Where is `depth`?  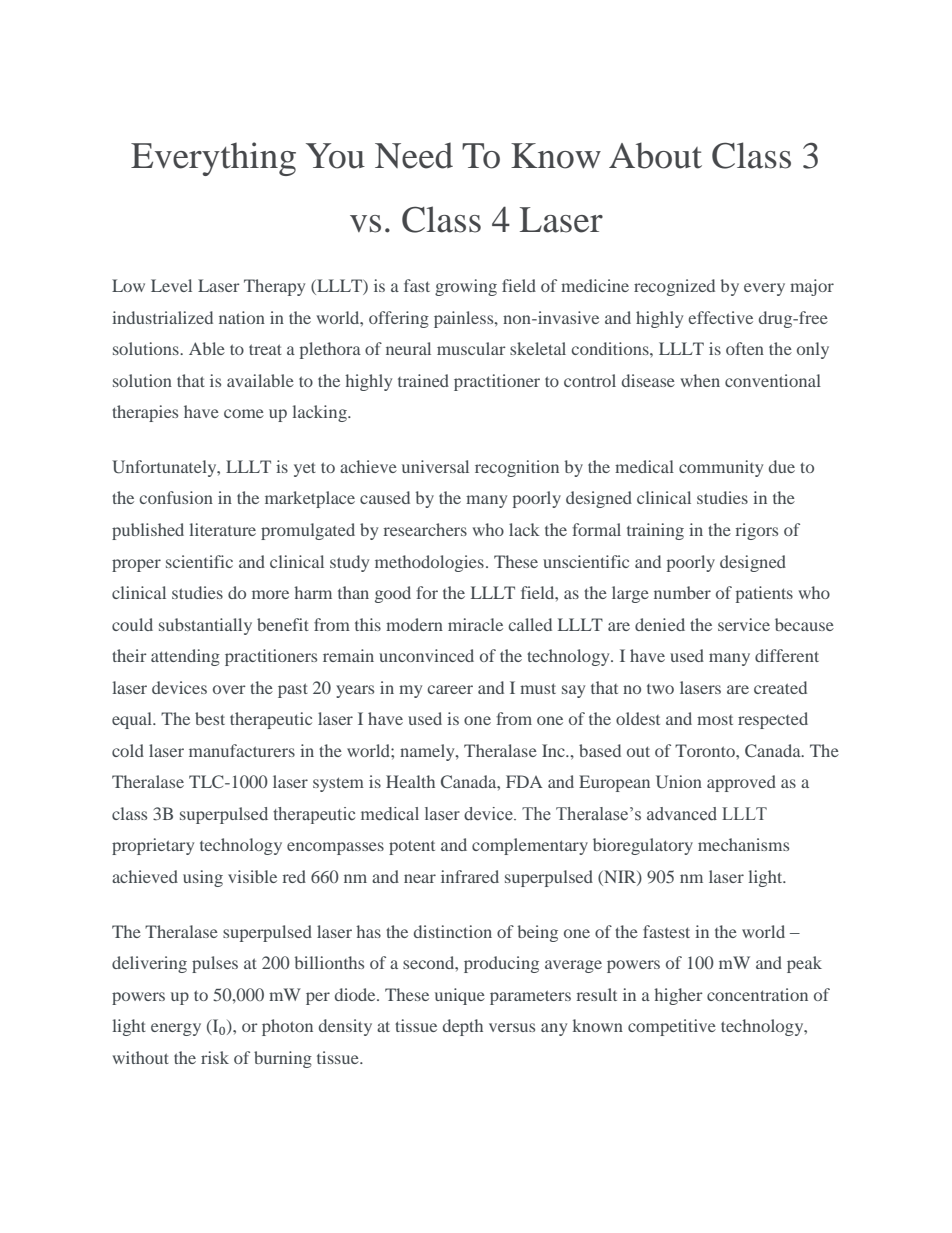 depth is located at coordinates (463, 1027).
